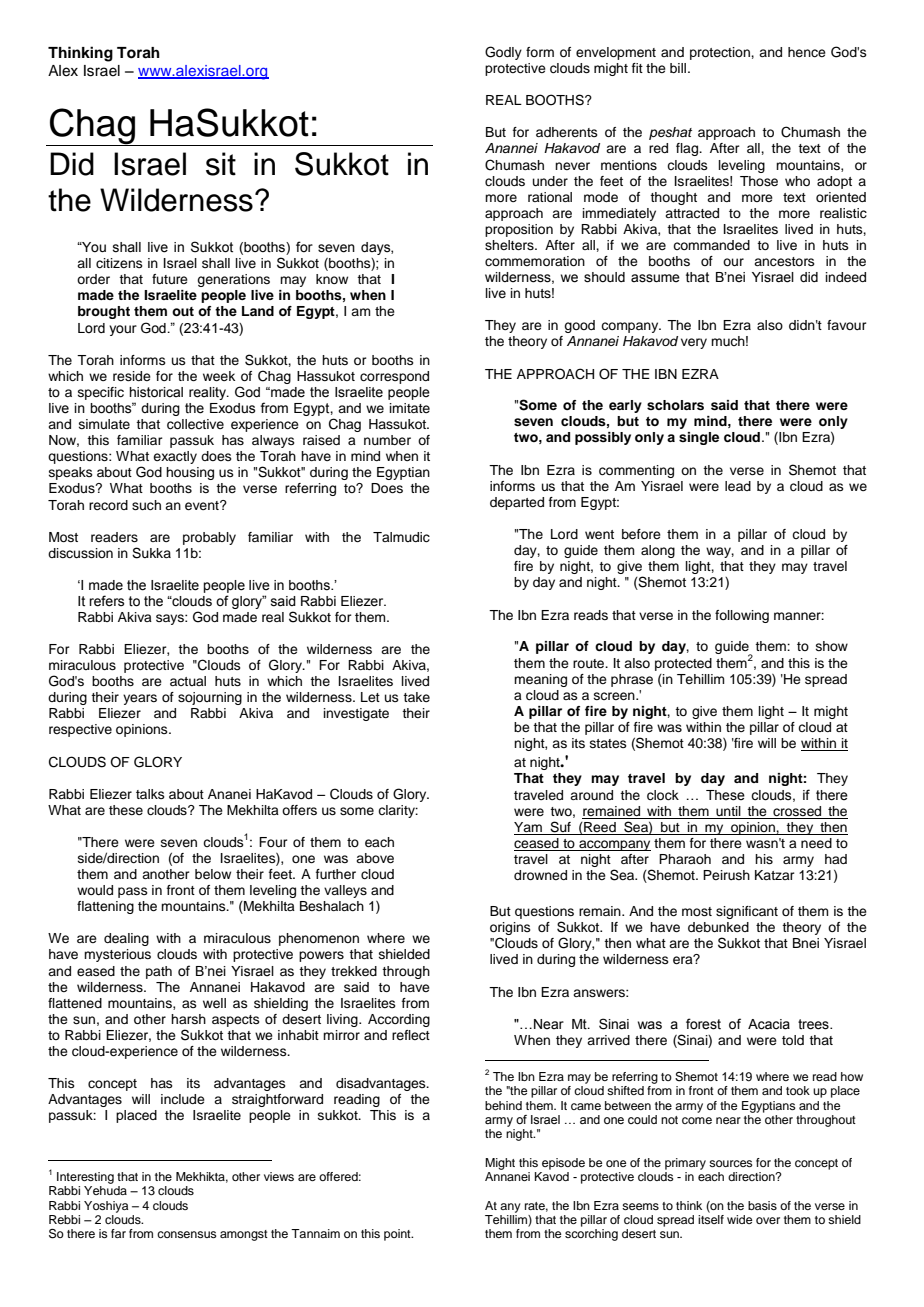  Describe the element at coordinates (738, 486) in the page. I see `lead` at that location.
